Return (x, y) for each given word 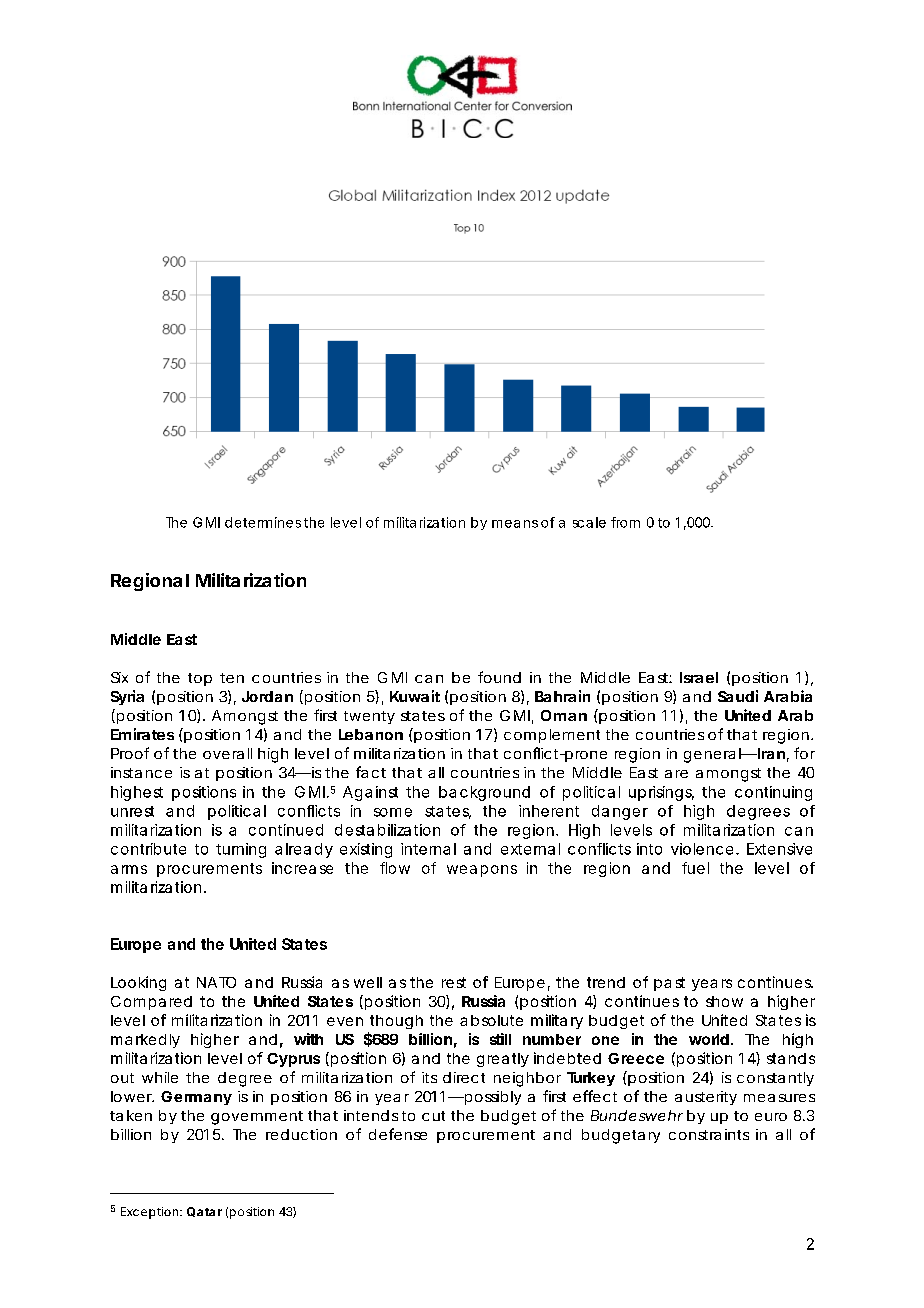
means (515, 524)
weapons (482, 871)
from (625, 522)
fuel (695, 868)
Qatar (204, 1212)
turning (241, 850)
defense (398, 1134)
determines (263, 522)
